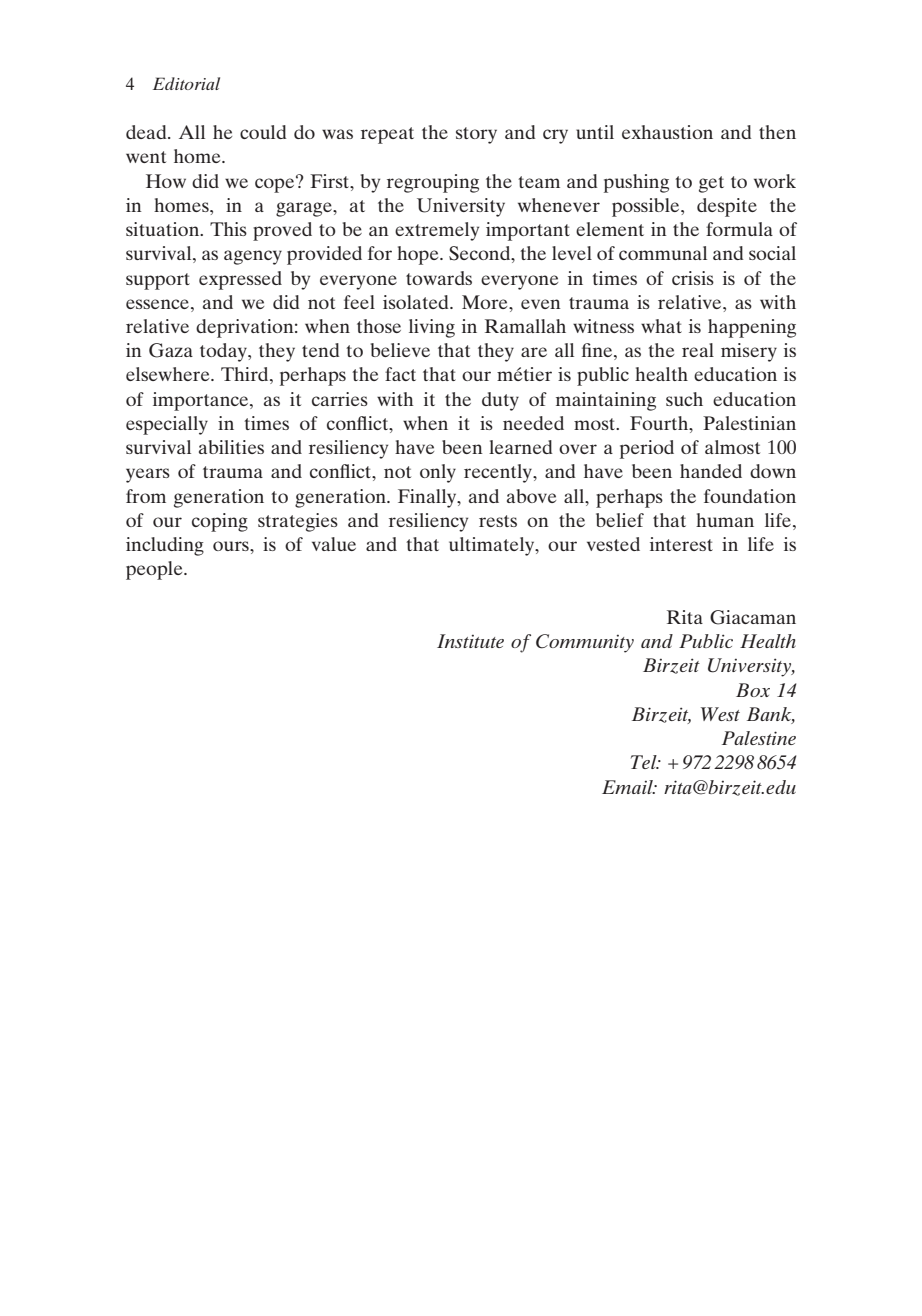 Image resolution: width=922 pixels, height=1316 pixels. Describe the element at coordinates (476, 135) in the screenshot. I see `story` at that location.
